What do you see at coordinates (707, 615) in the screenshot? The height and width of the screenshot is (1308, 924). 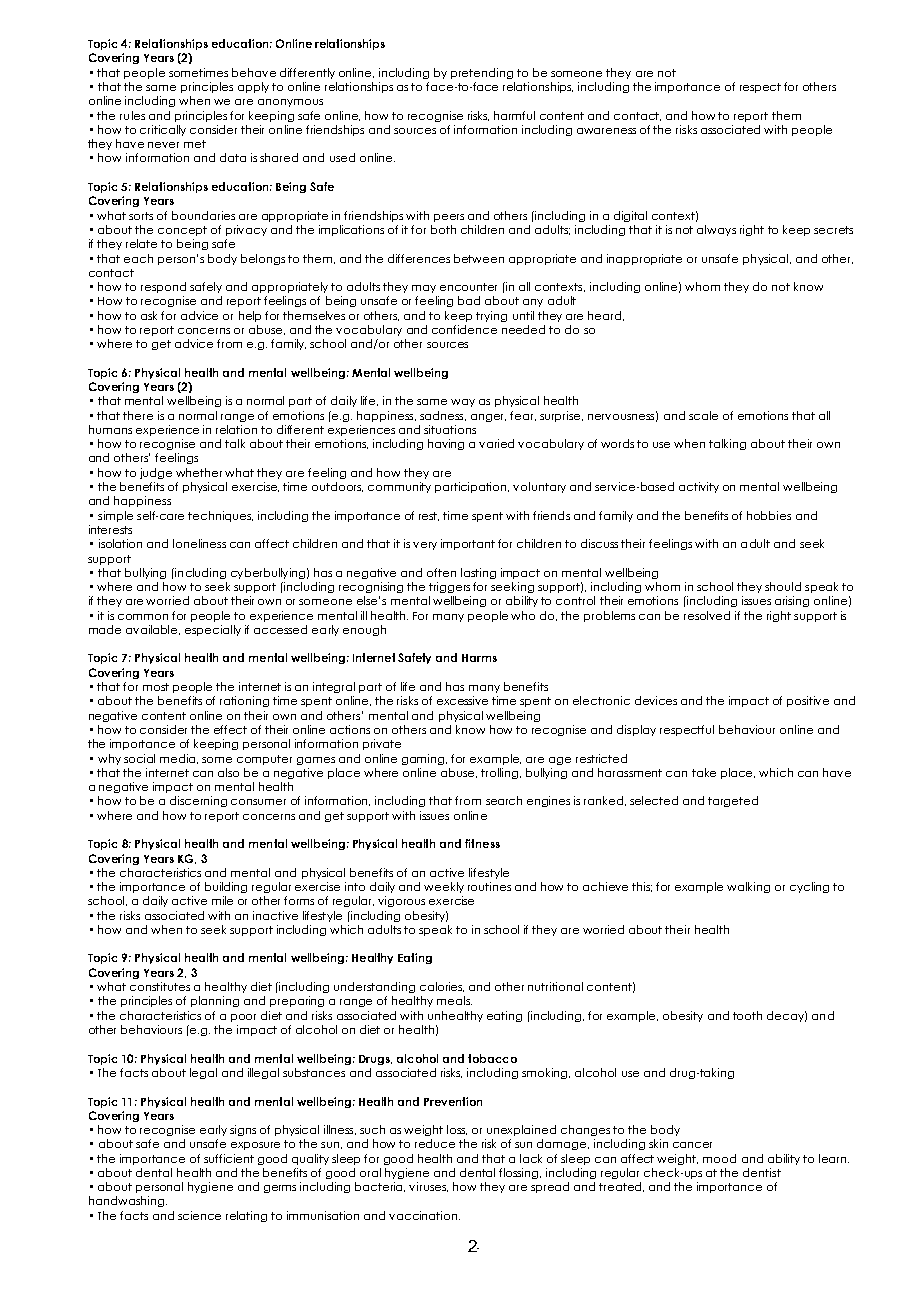 I see `resolved` at bounding box center [707, 615].
